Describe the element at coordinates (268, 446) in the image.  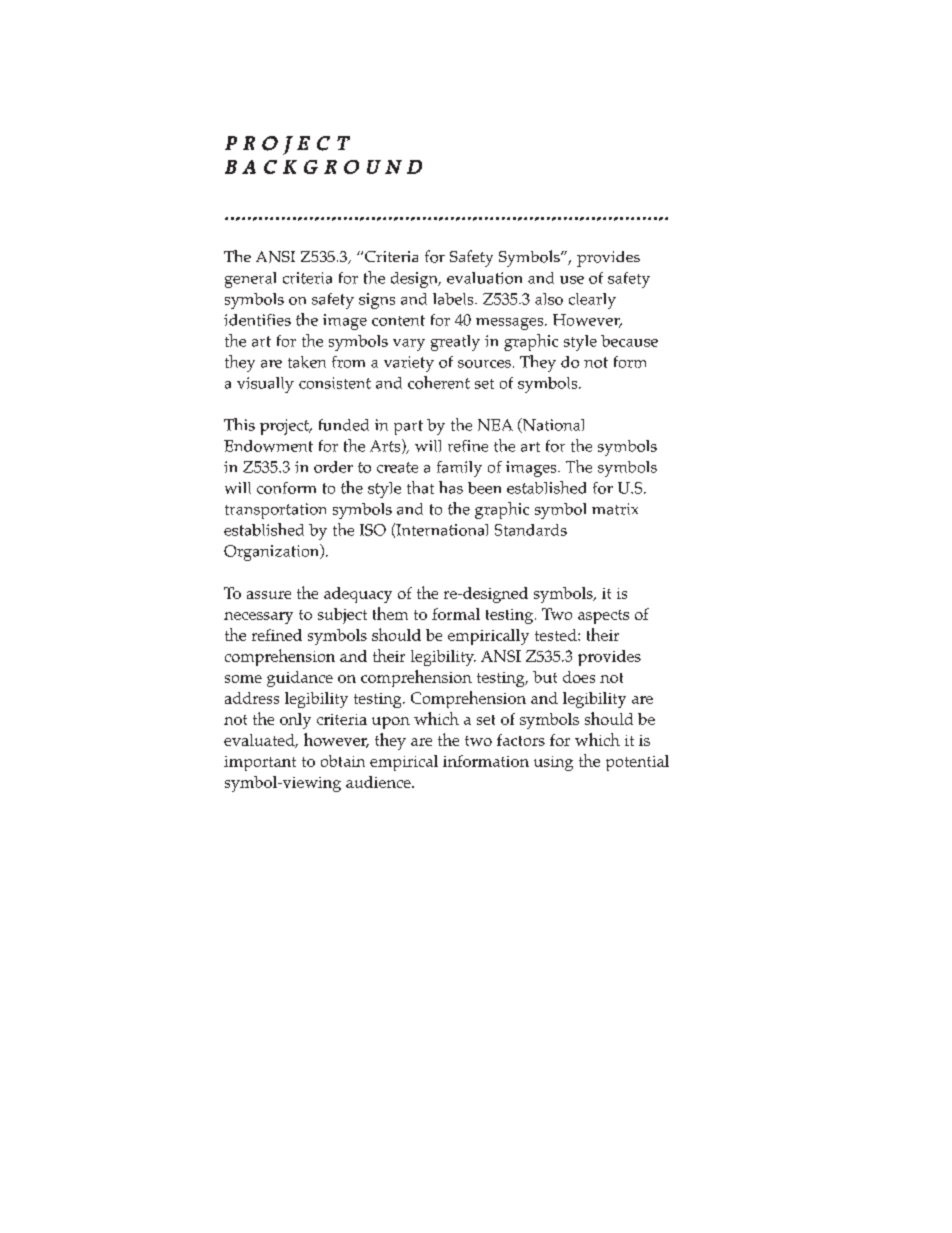
I see `Endowment` at that location.
